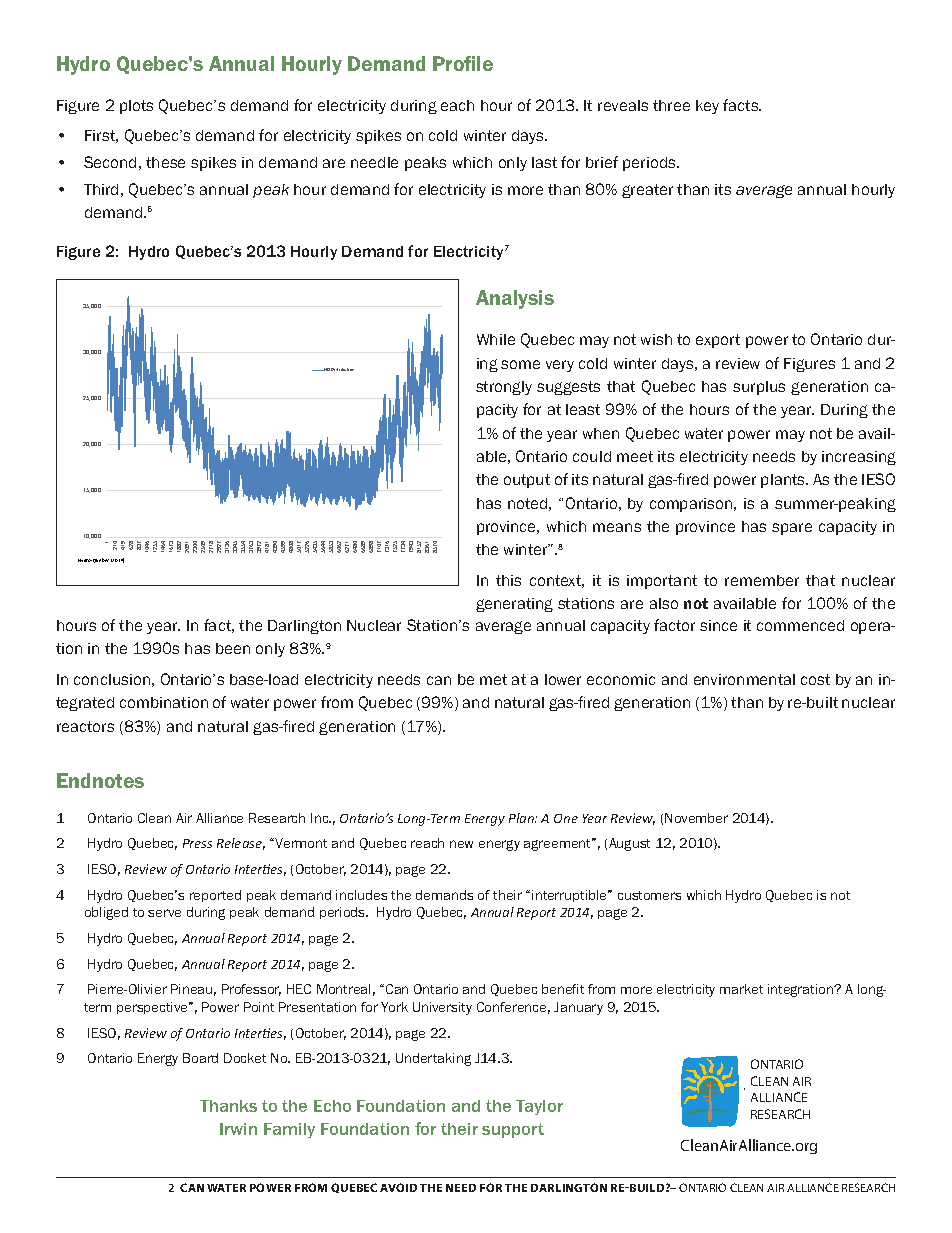 This screenshot has height=1233, width=952. Describe the element at coordinates (238, 1129) in the screenshot. I see `Irwin` at that location.
